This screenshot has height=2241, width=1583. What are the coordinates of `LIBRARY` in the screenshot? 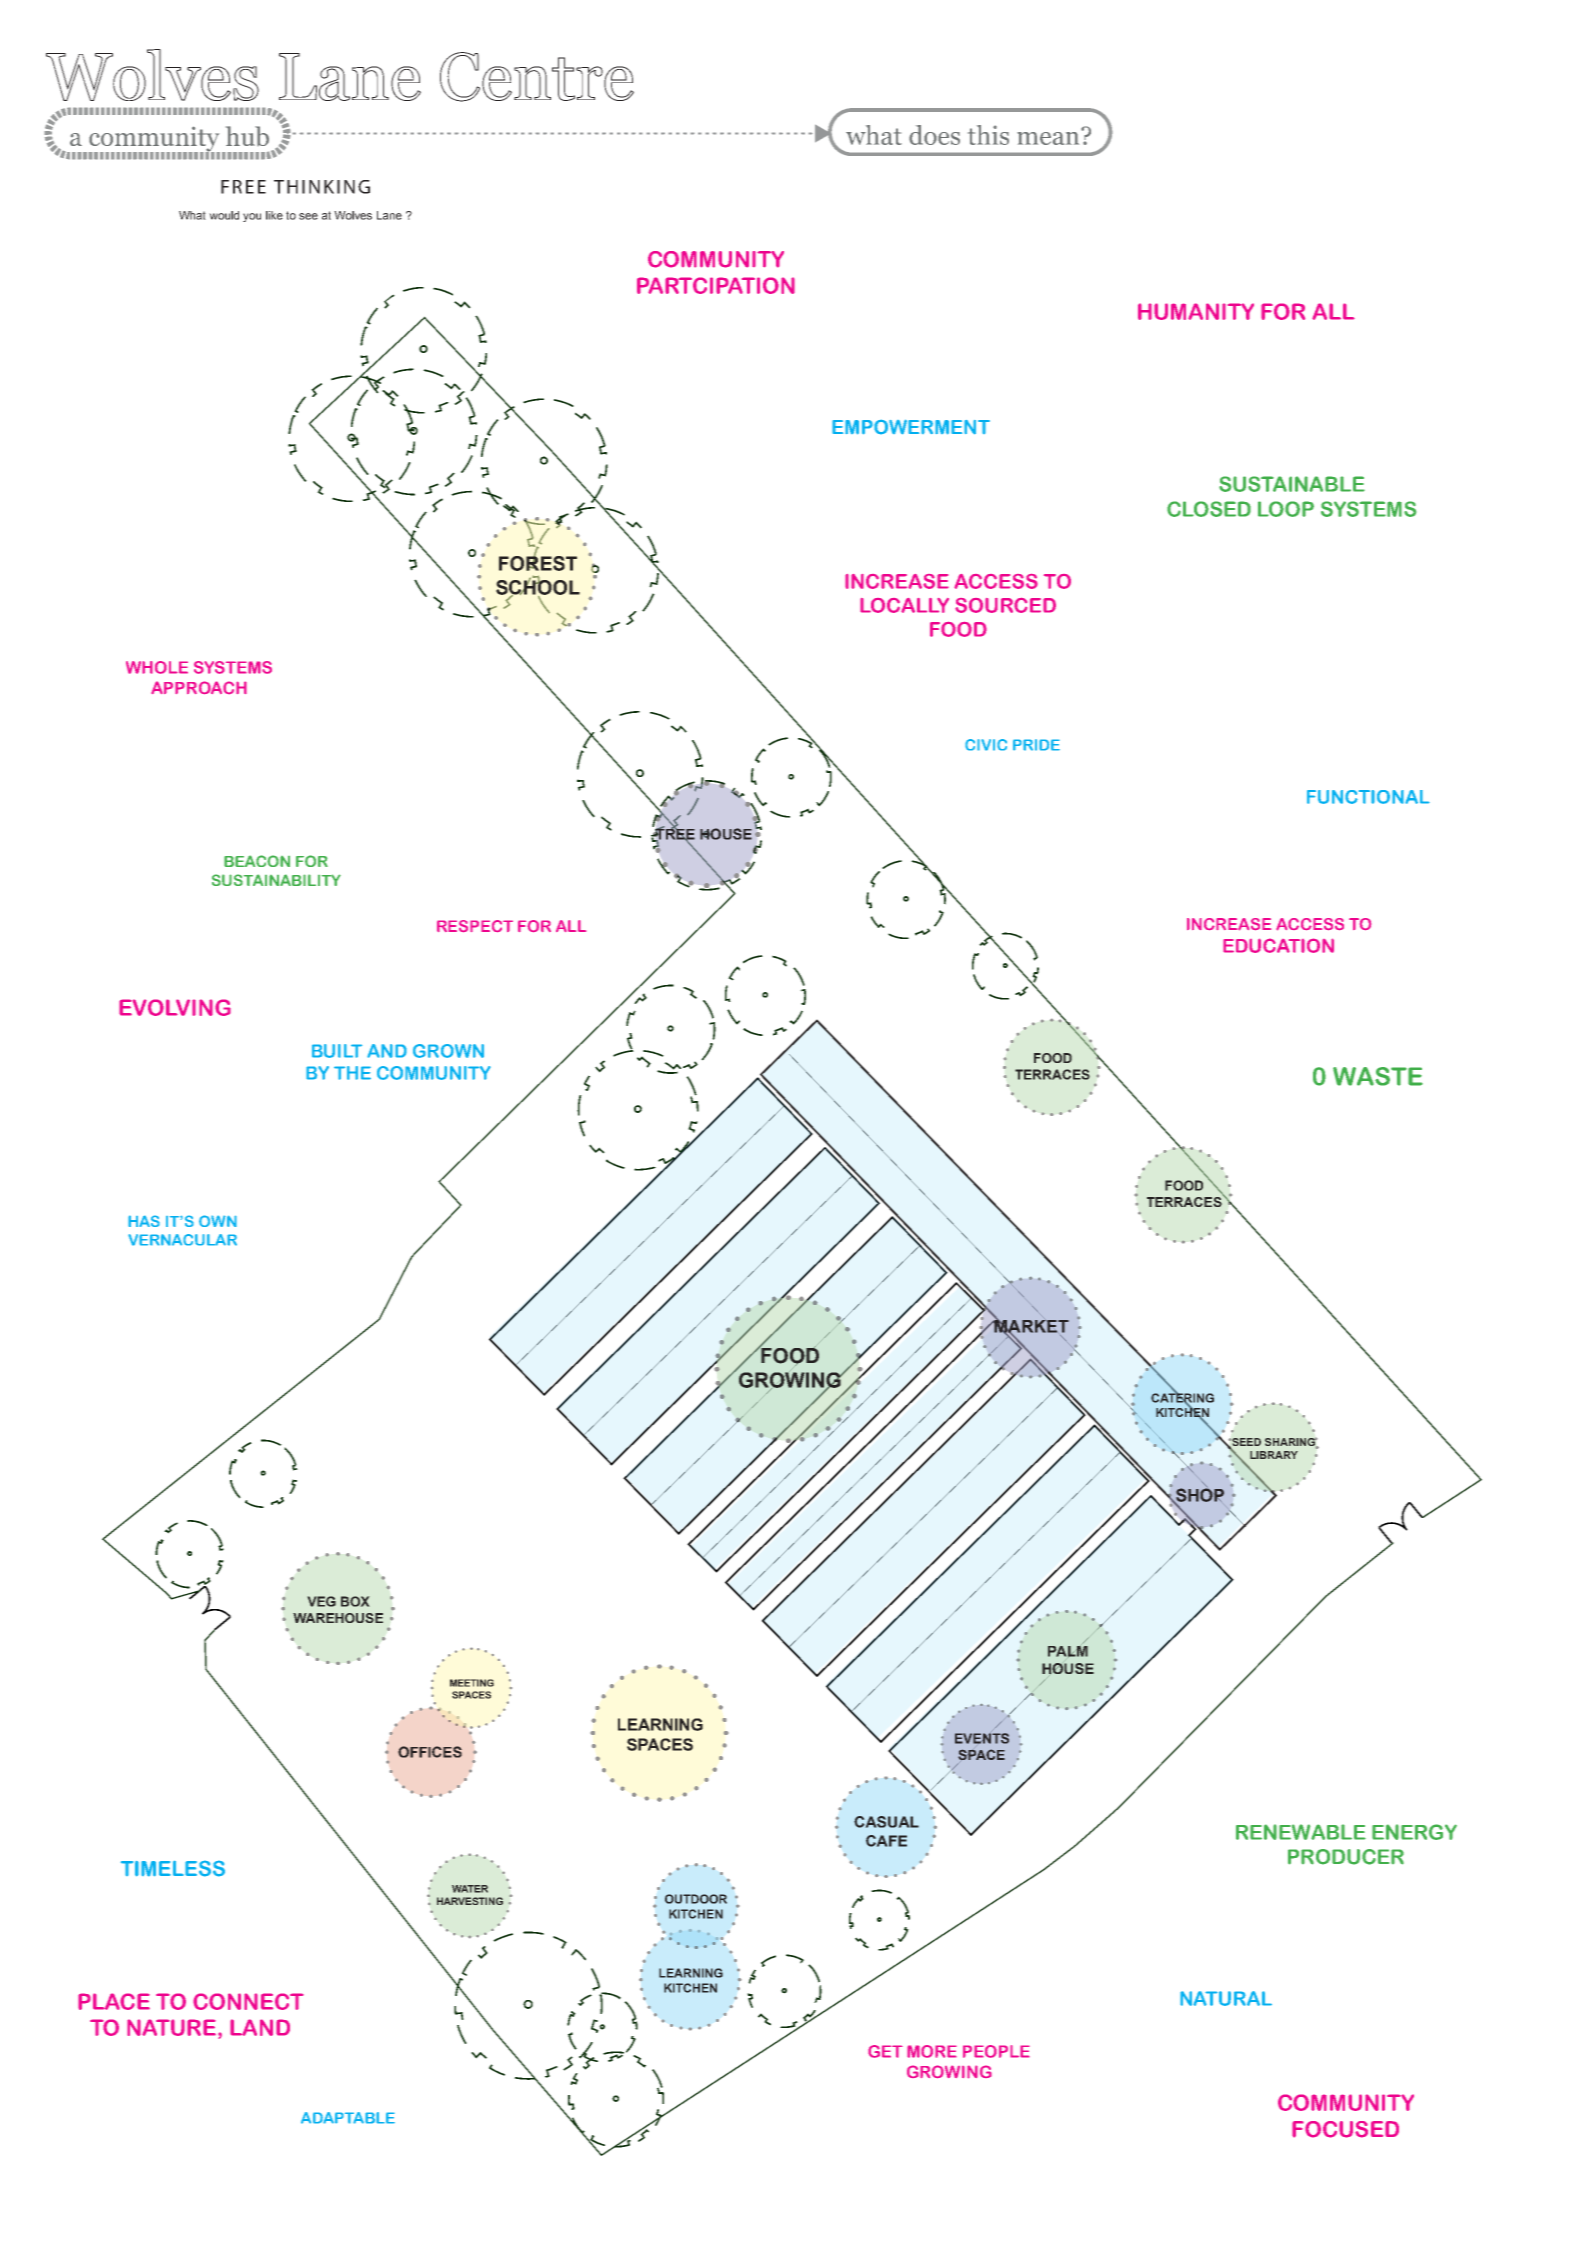 It's located at (1274, 1455).
